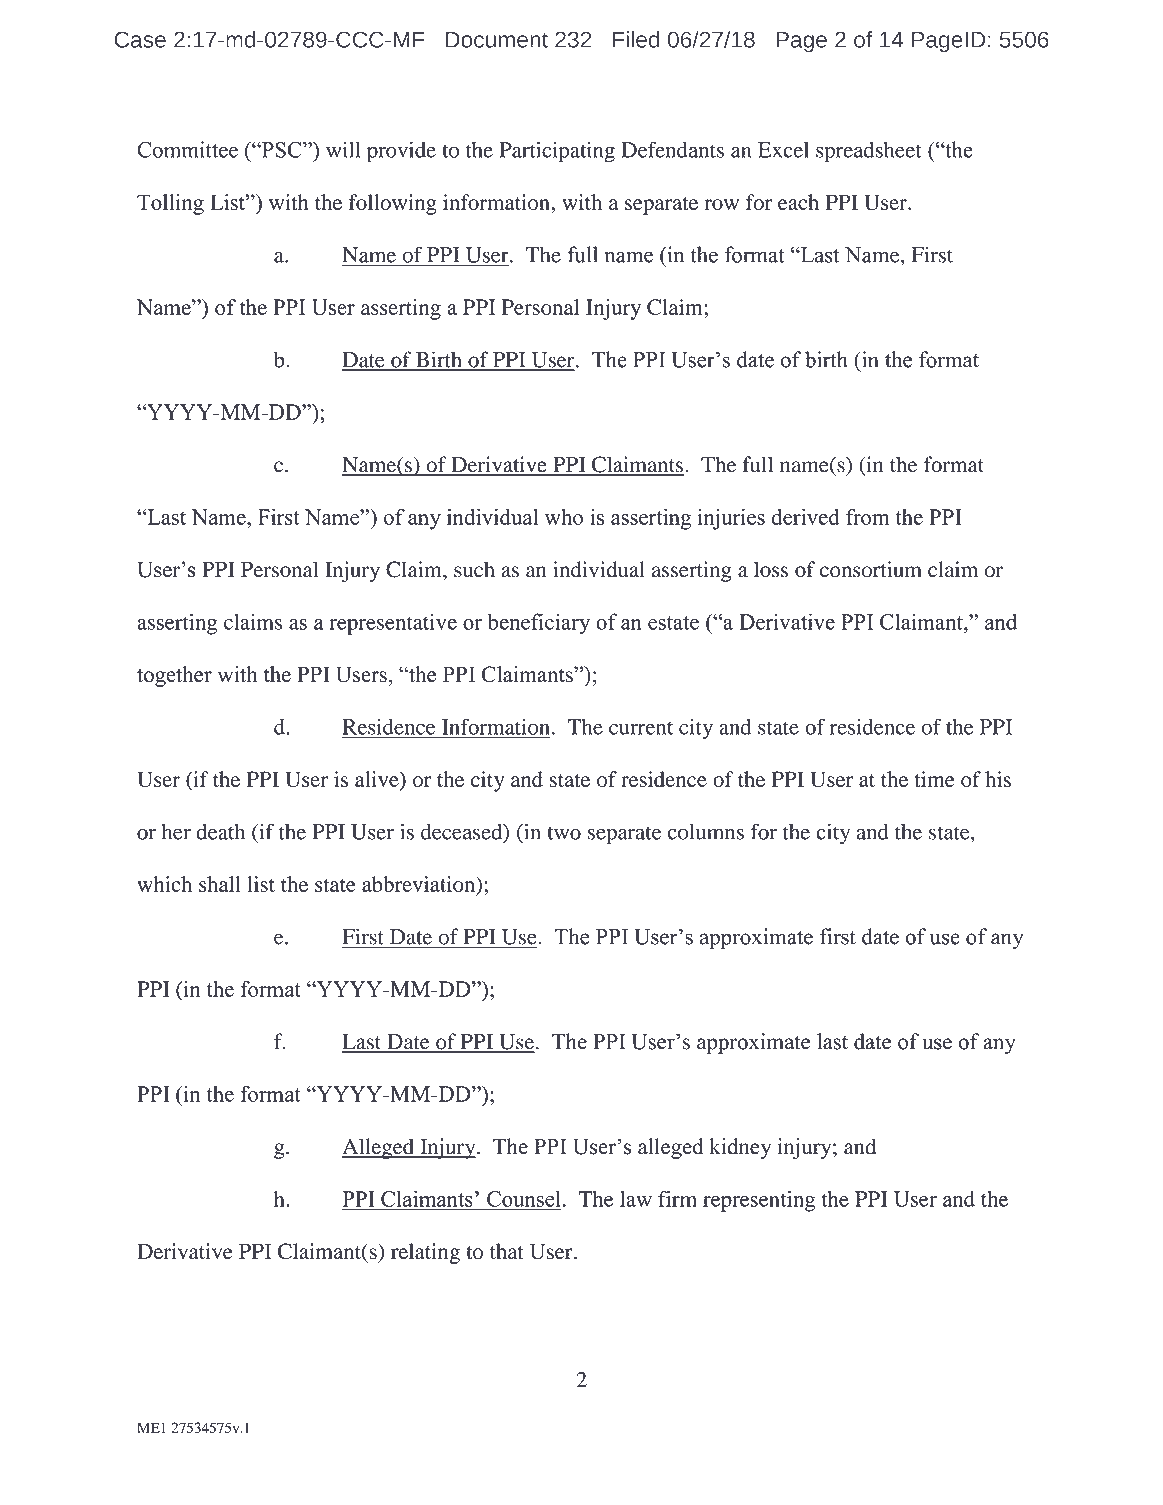  What do you see at coordinates (636, 39) in the image?
I see `Filed` at bounding box center [636, 39].
